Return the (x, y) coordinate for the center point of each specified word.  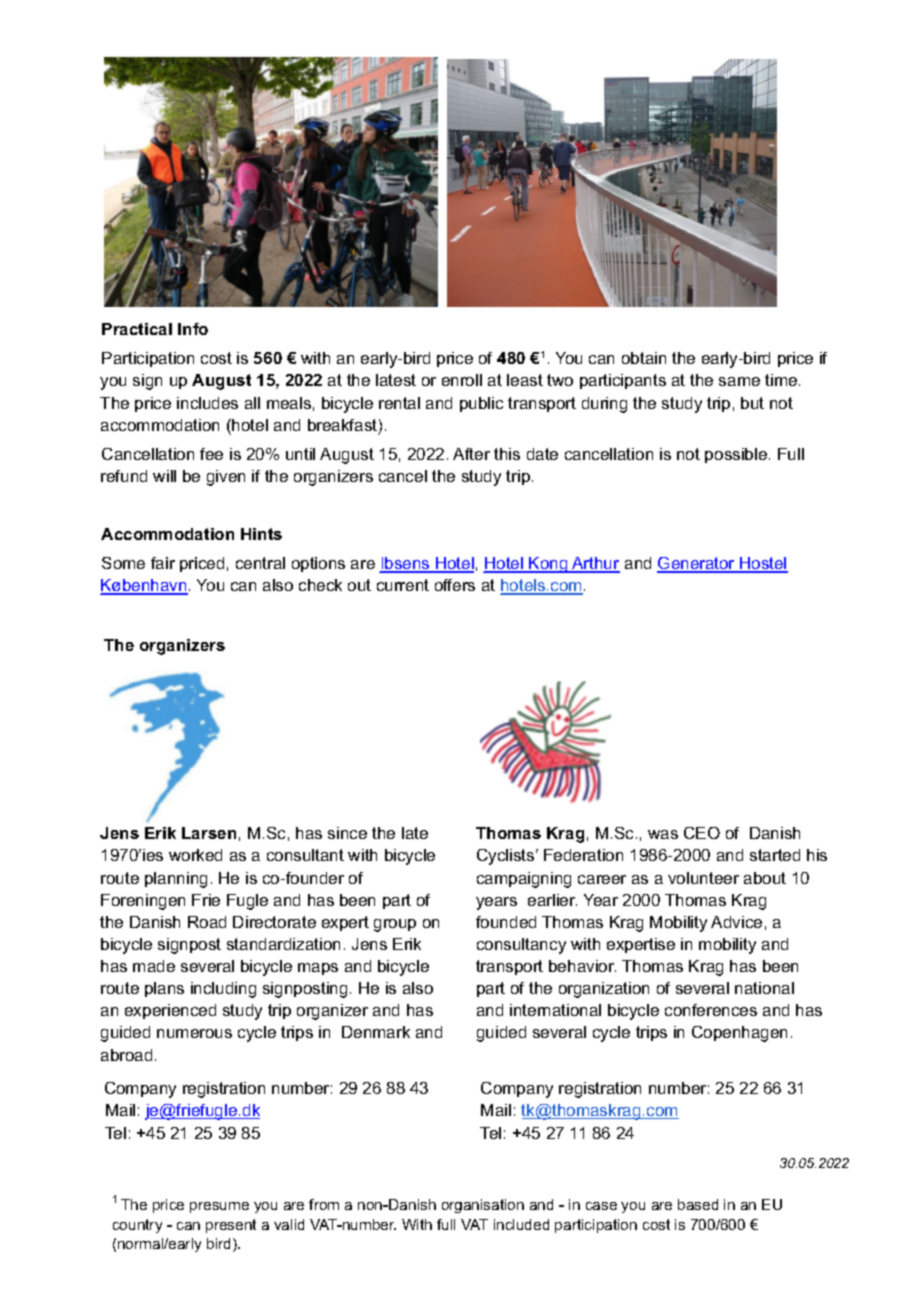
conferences (711, 1010)
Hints (261, 534)
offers (455, 585)
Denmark (376, 1032)
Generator (697, 564)
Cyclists (507, 857)
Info (193, 329)
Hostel (763, 564)
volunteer (703, 878)
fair (163, 563)
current (403, 585)
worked (195, 855)
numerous (194, 1033)
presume (219, 1207)
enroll (462, 380)
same (739, 381)
